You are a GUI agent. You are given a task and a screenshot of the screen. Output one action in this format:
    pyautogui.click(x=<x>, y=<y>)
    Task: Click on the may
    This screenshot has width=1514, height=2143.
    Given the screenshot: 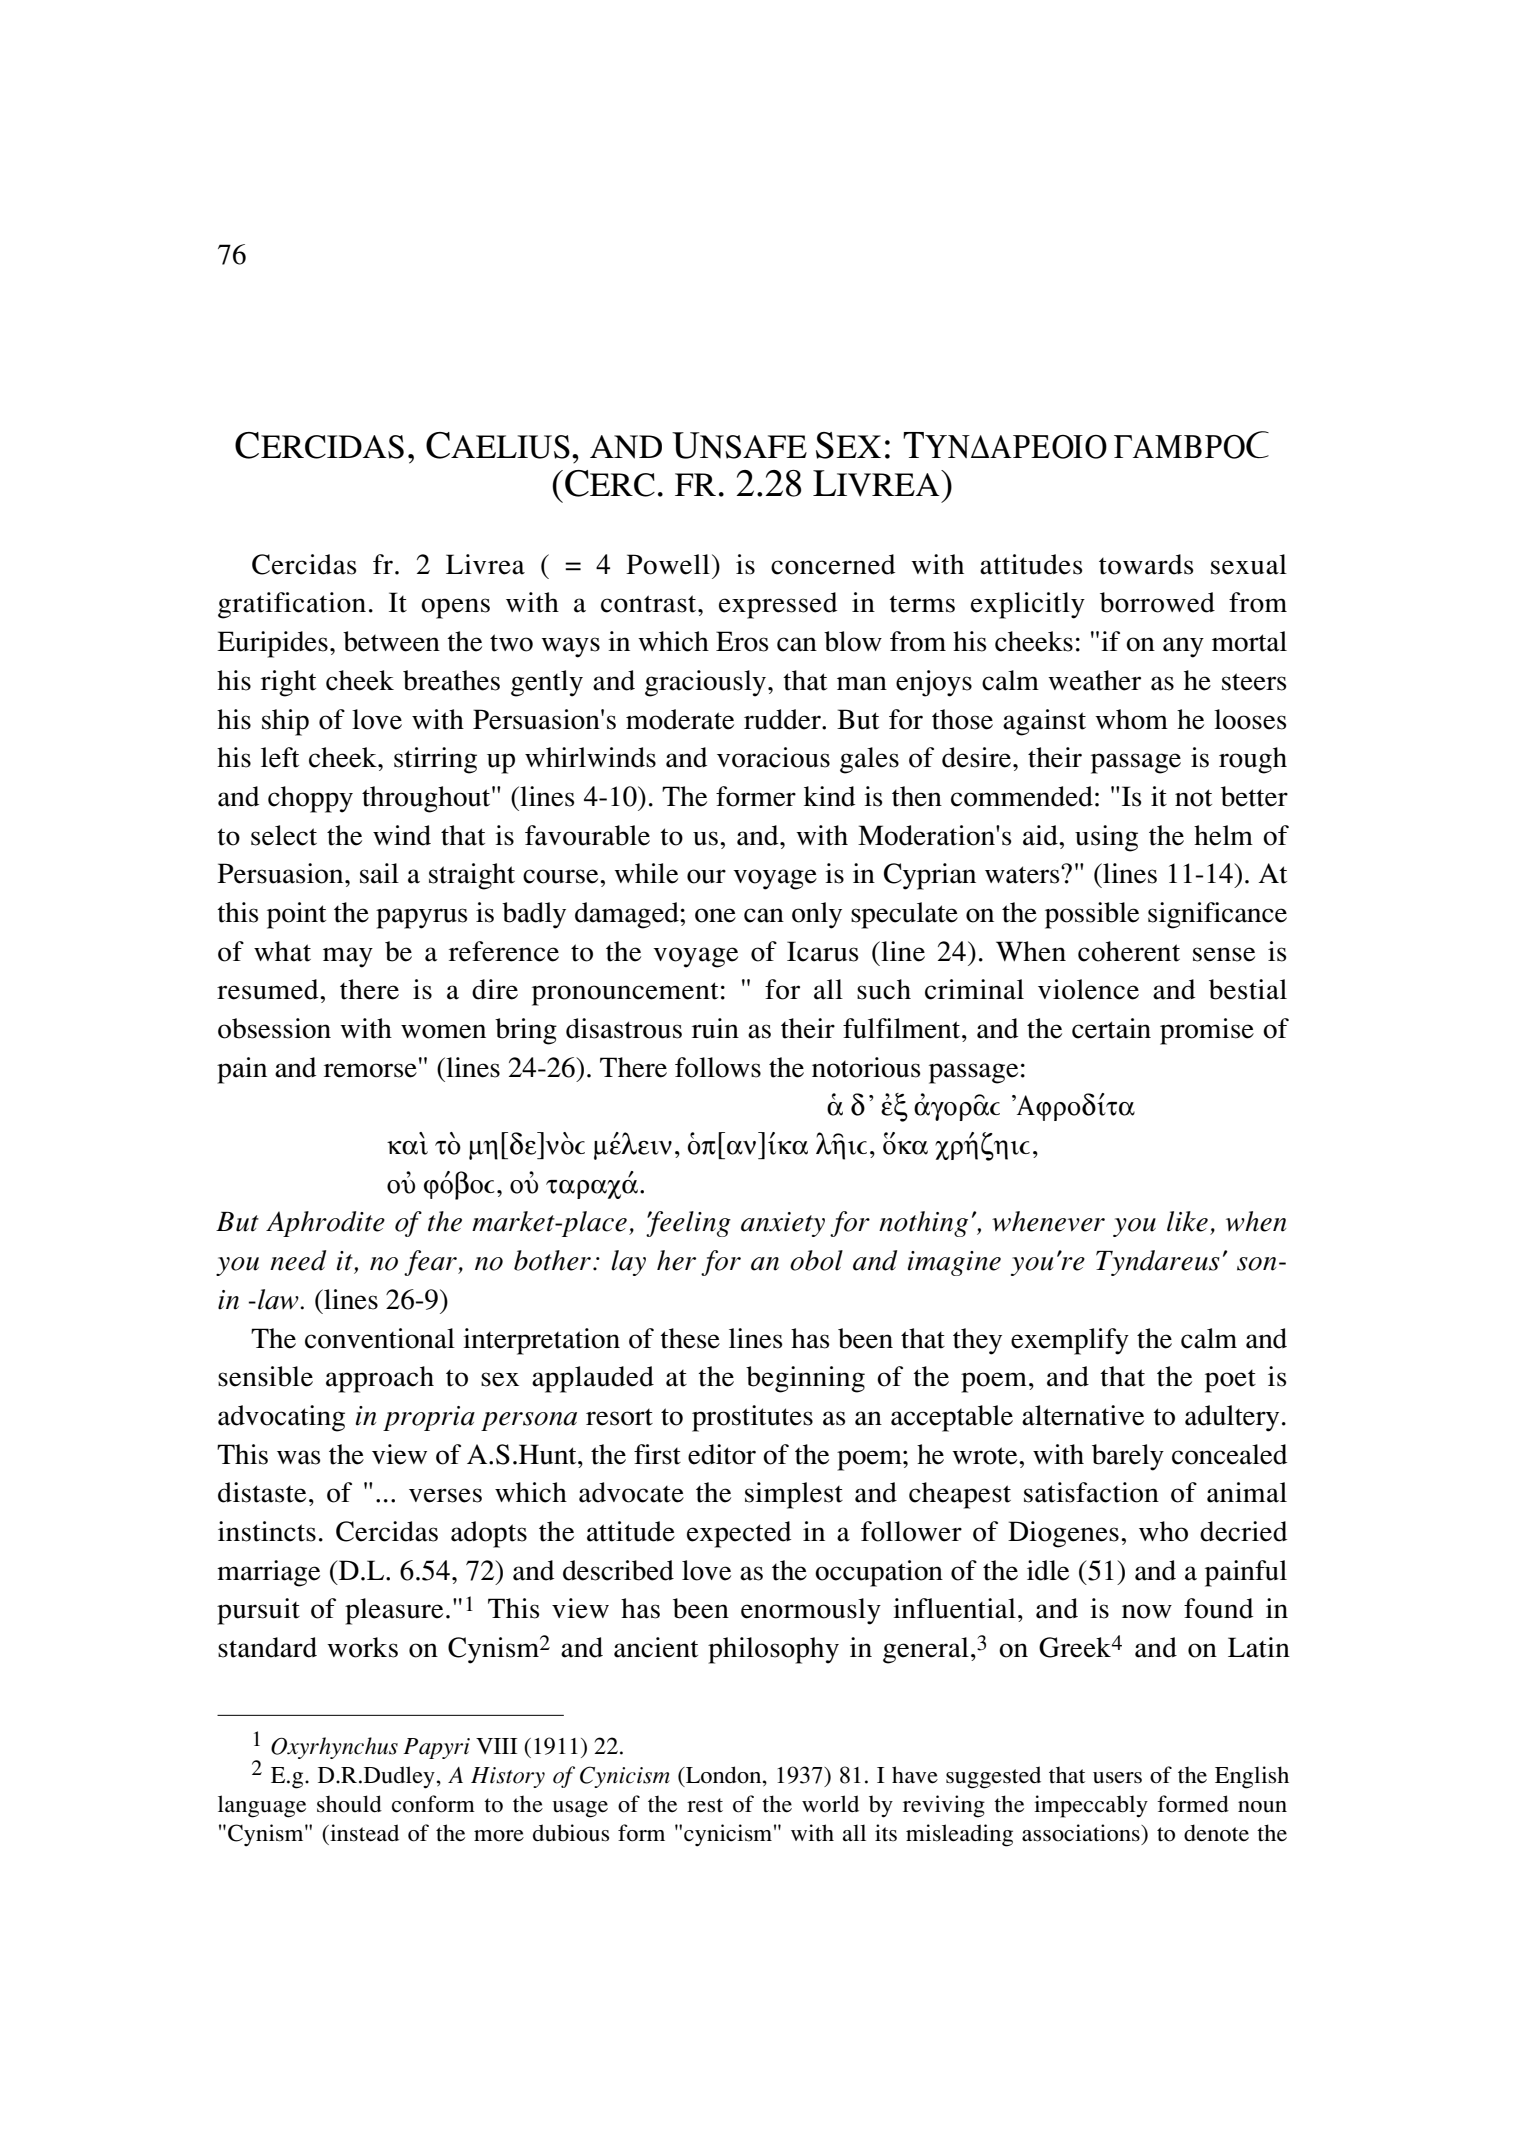 What is the action you would take?
    pyautogui.click(x=348, y=957)
